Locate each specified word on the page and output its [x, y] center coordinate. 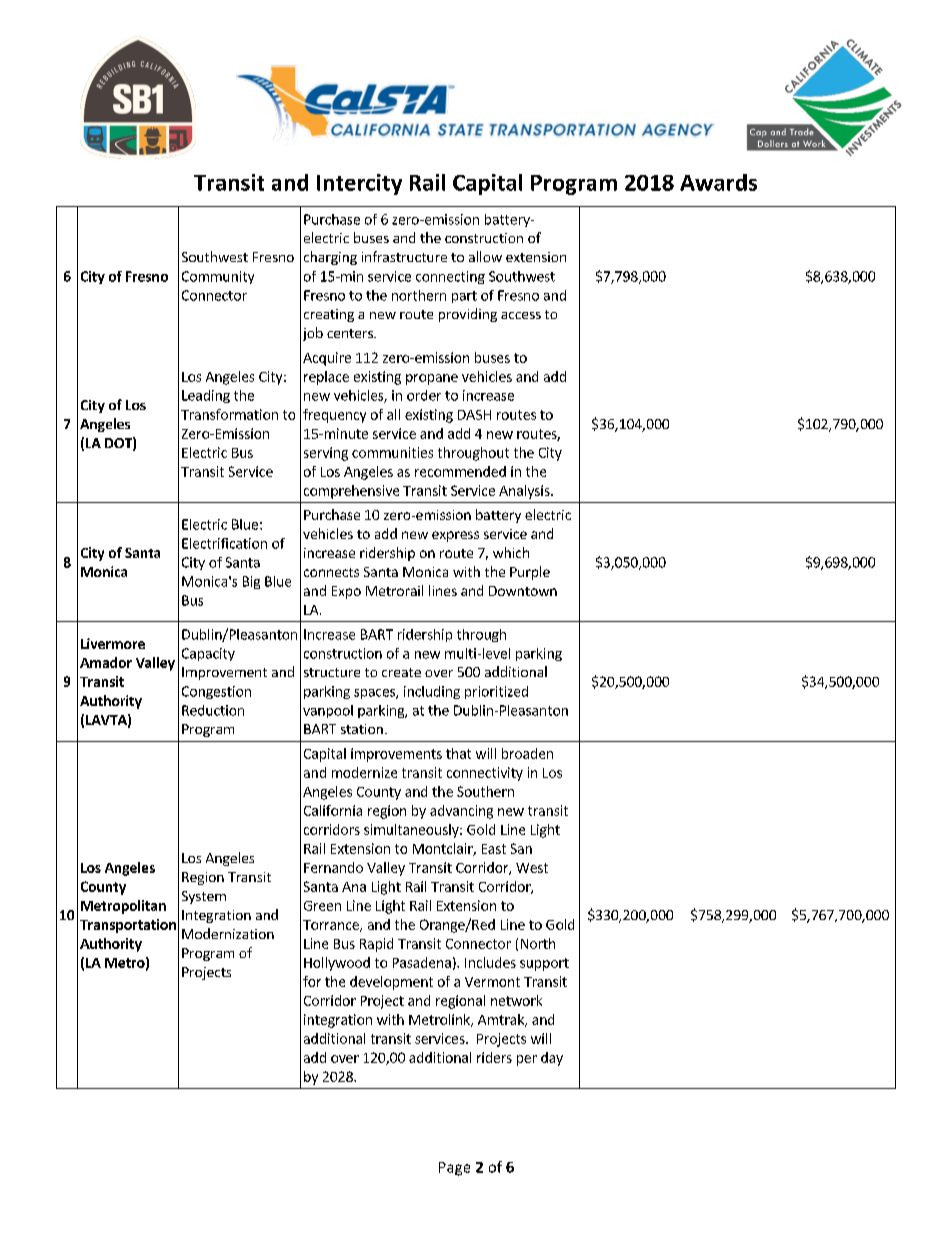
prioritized [496, 692]
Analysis [525, 492]
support [544, 964]
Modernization [228, 933]
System [204, 897]
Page [454, 1169]
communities [392, 452]
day [552, 1059]
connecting [450, 277]
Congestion [216, 692]
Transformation [229, 414]
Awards [718, 182]
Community [218, 277]
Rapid [376, 945]
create [401, 672]
